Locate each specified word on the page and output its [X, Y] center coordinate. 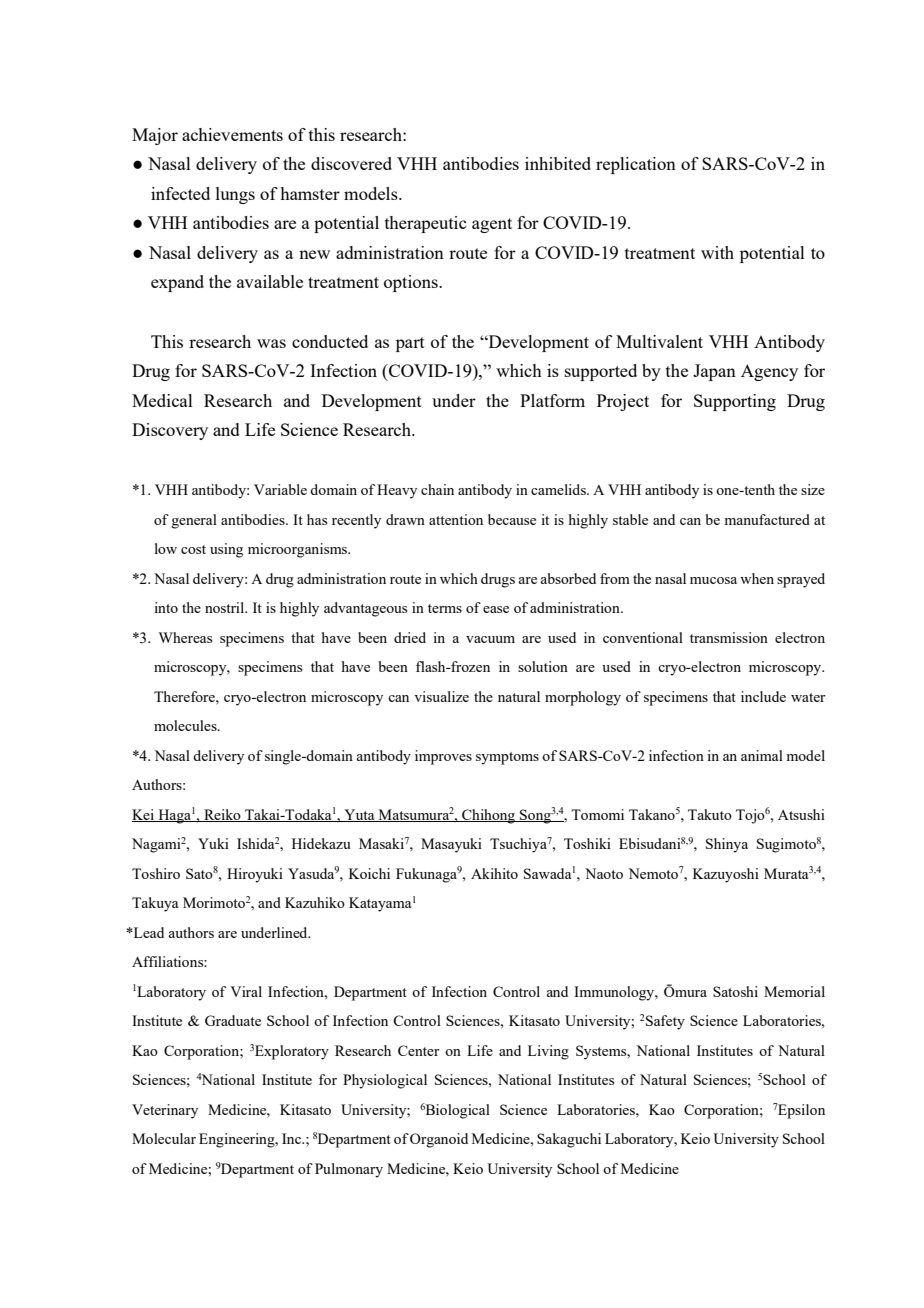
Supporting [735, 402]
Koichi [369, 873]
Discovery [170, 431]
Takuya [155, 904]
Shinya [727, 845]
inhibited [558, 163]
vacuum [490, 639]
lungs [235, 195]
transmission [729, 637]
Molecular [164, 1138]
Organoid [439, 1140]
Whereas [185, 637]
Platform [552, 400]
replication [636, 165]
